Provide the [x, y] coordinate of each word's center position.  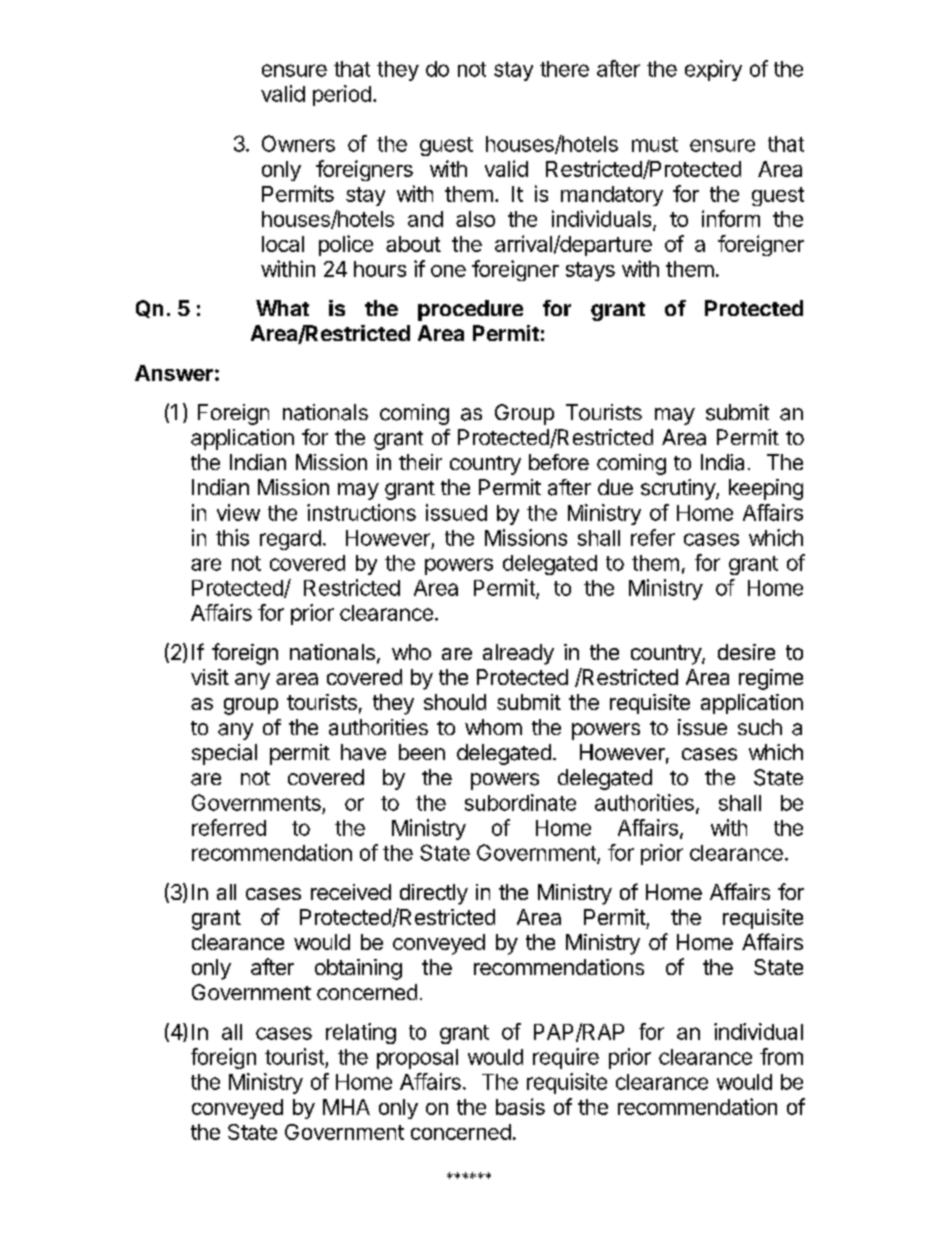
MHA [346, 1107]
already [518, 654]
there [564, 69]
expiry [713, 70]
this [232, 537]
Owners [298, 143]
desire [746, 652]
